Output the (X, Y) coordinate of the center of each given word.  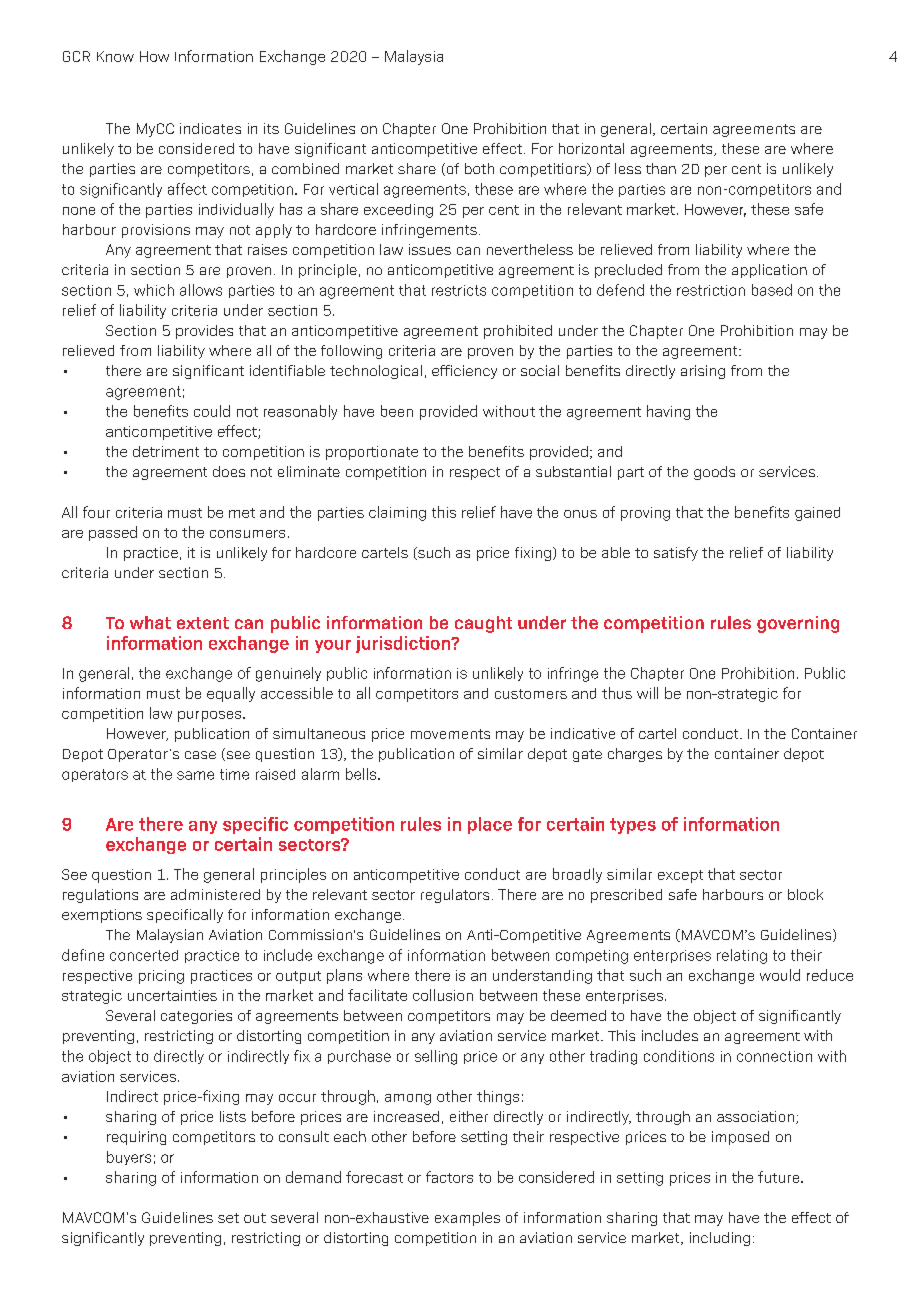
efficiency (464, 372)
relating (742, 956)
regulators (455, 896)
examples (467, 1219)
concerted (144, 955)
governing (798, 624)
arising (703, 372)
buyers (129, 1158)
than (661, 168)
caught (483, 624)
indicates (210, 128)
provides (204, 332)
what (150, 622)
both (479, 168)
